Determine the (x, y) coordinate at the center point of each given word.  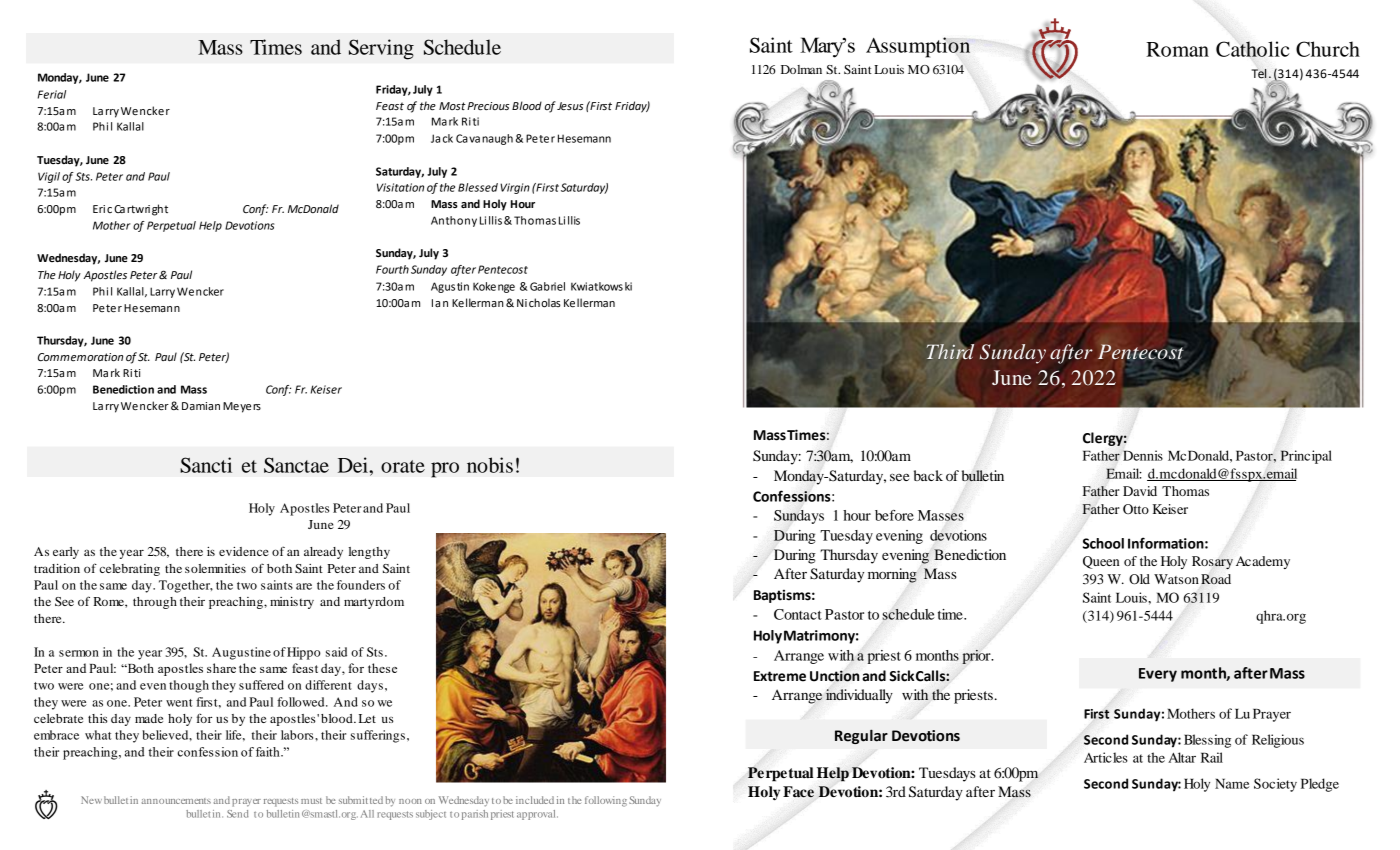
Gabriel (547, 286)
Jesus (570, 106)
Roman (1177, 49)
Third (951, 350)
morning (892, 575)
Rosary (1212, 562)
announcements (176, 801)
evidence (244, 551)
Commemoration (80, 357)
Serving (381, 49)
